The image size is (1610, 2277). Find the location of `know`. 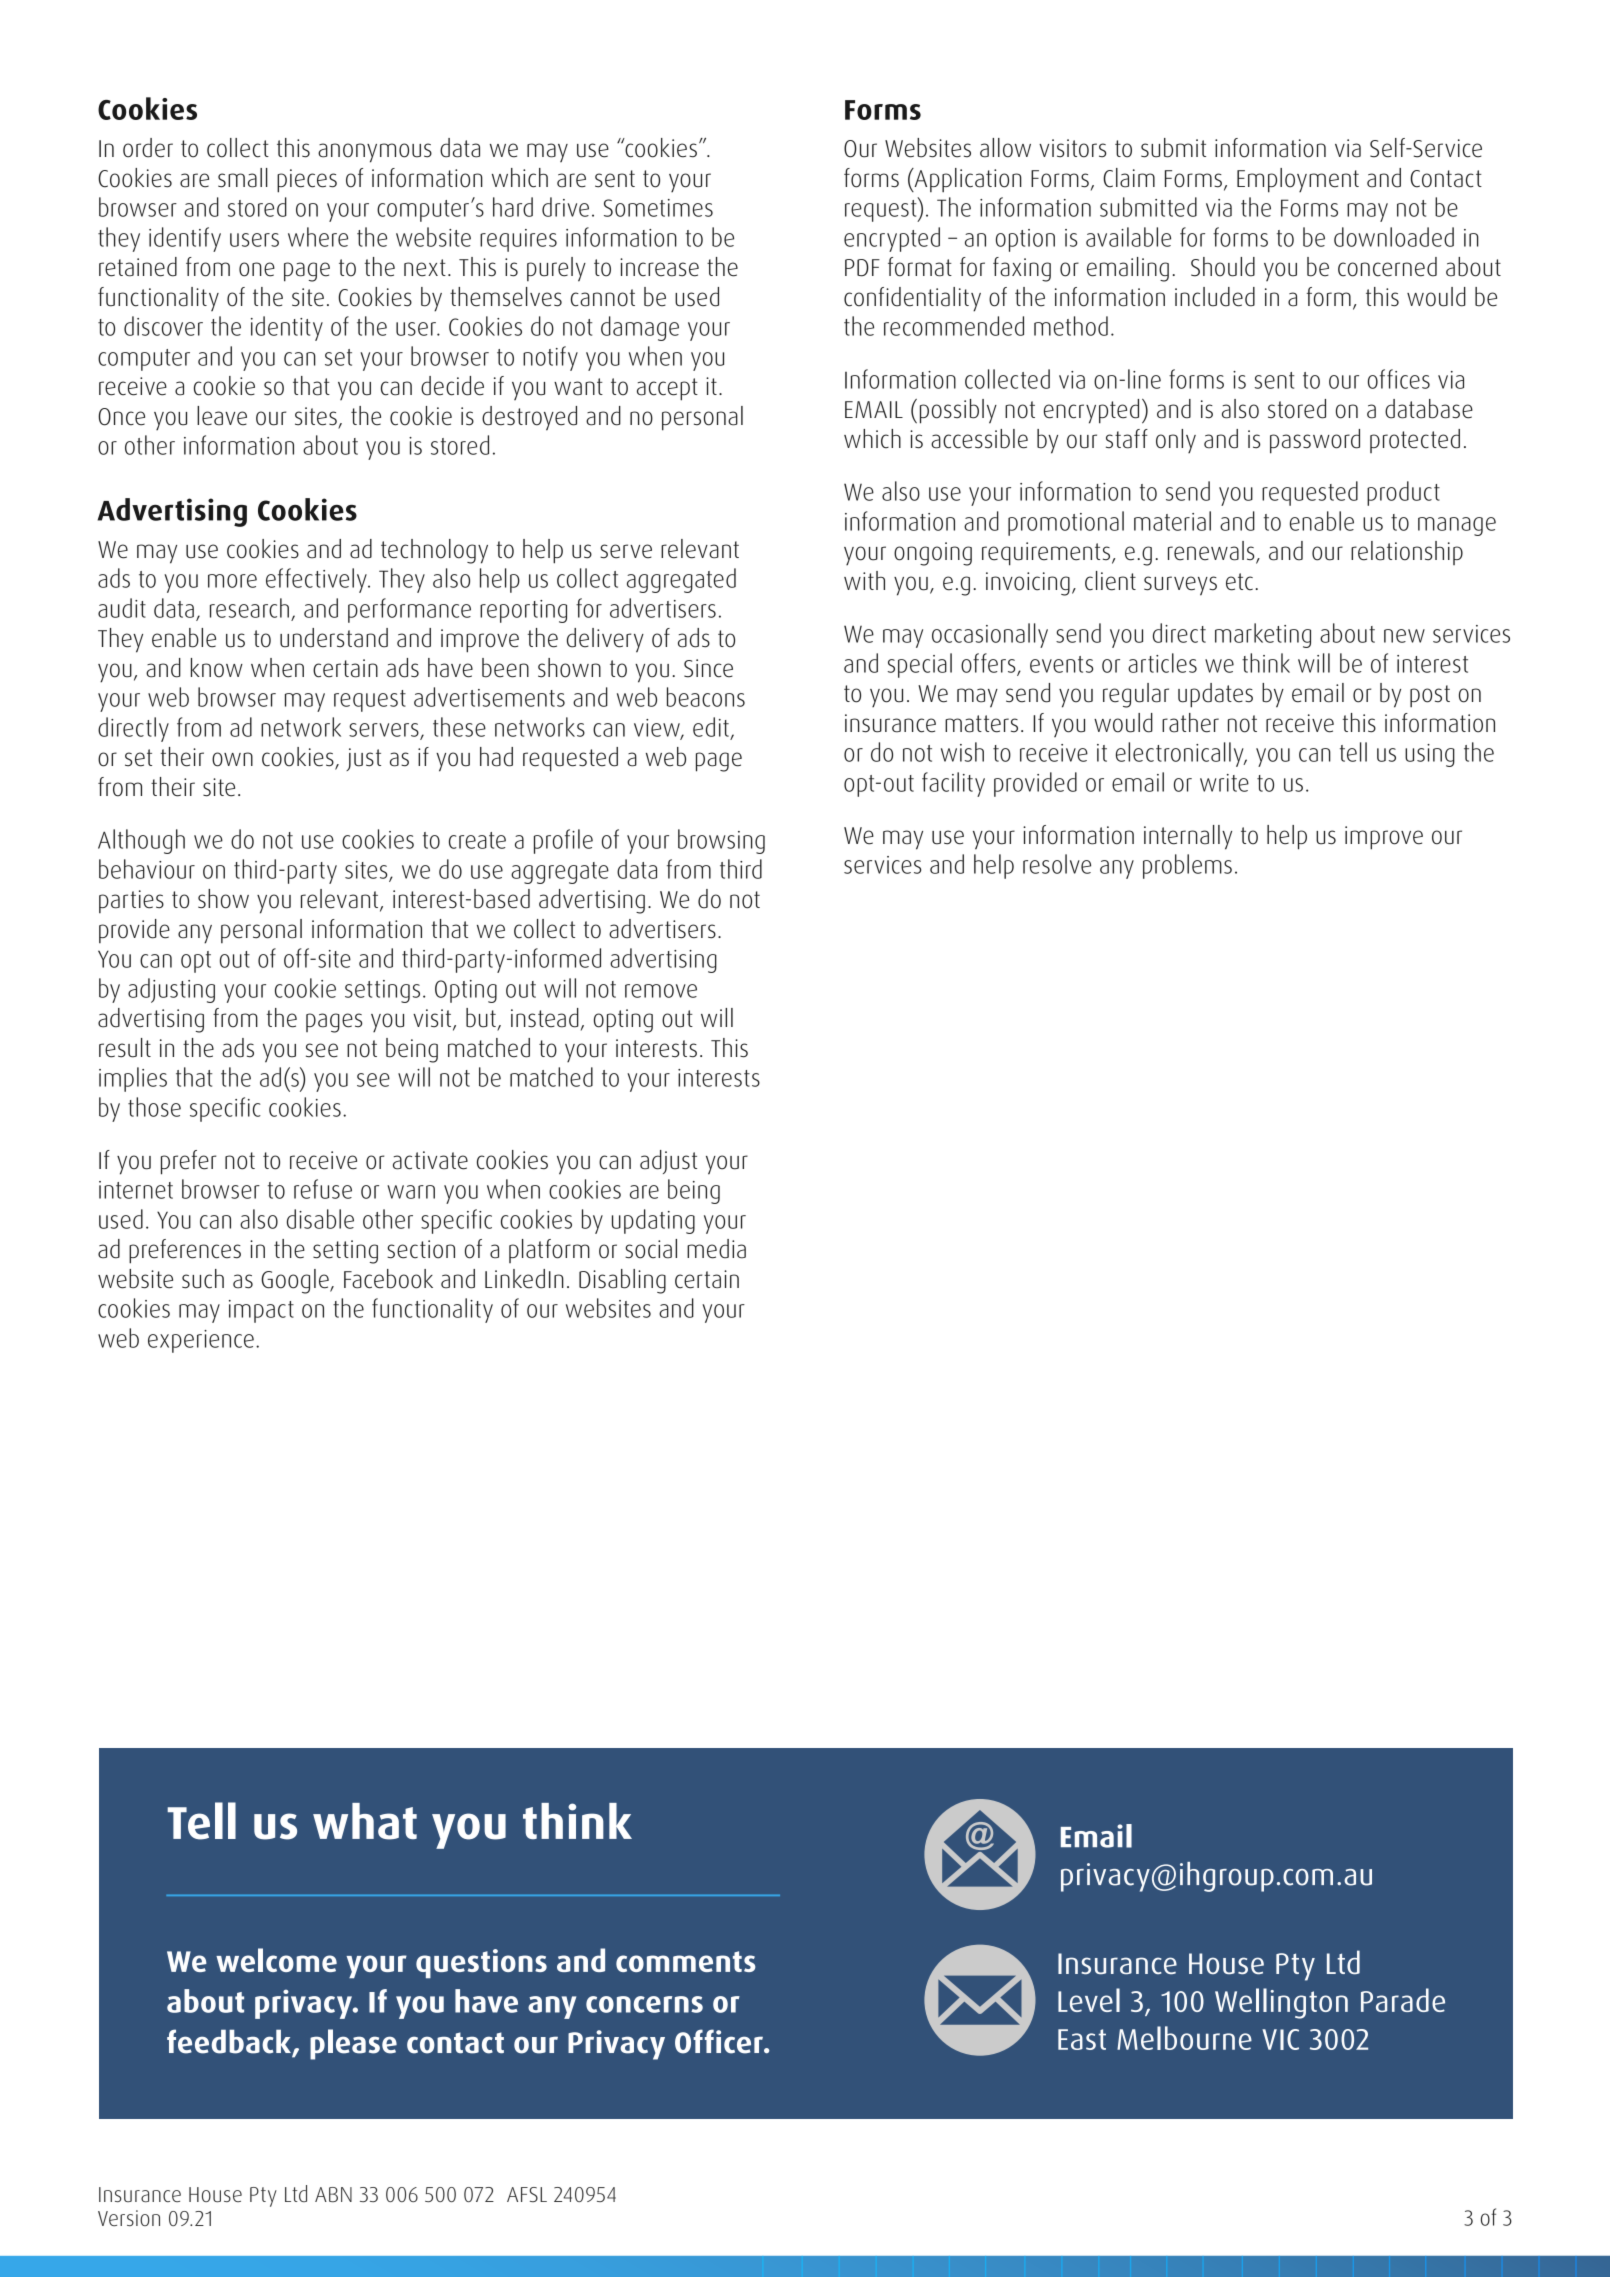

know is located at coordinates (217, 668).
